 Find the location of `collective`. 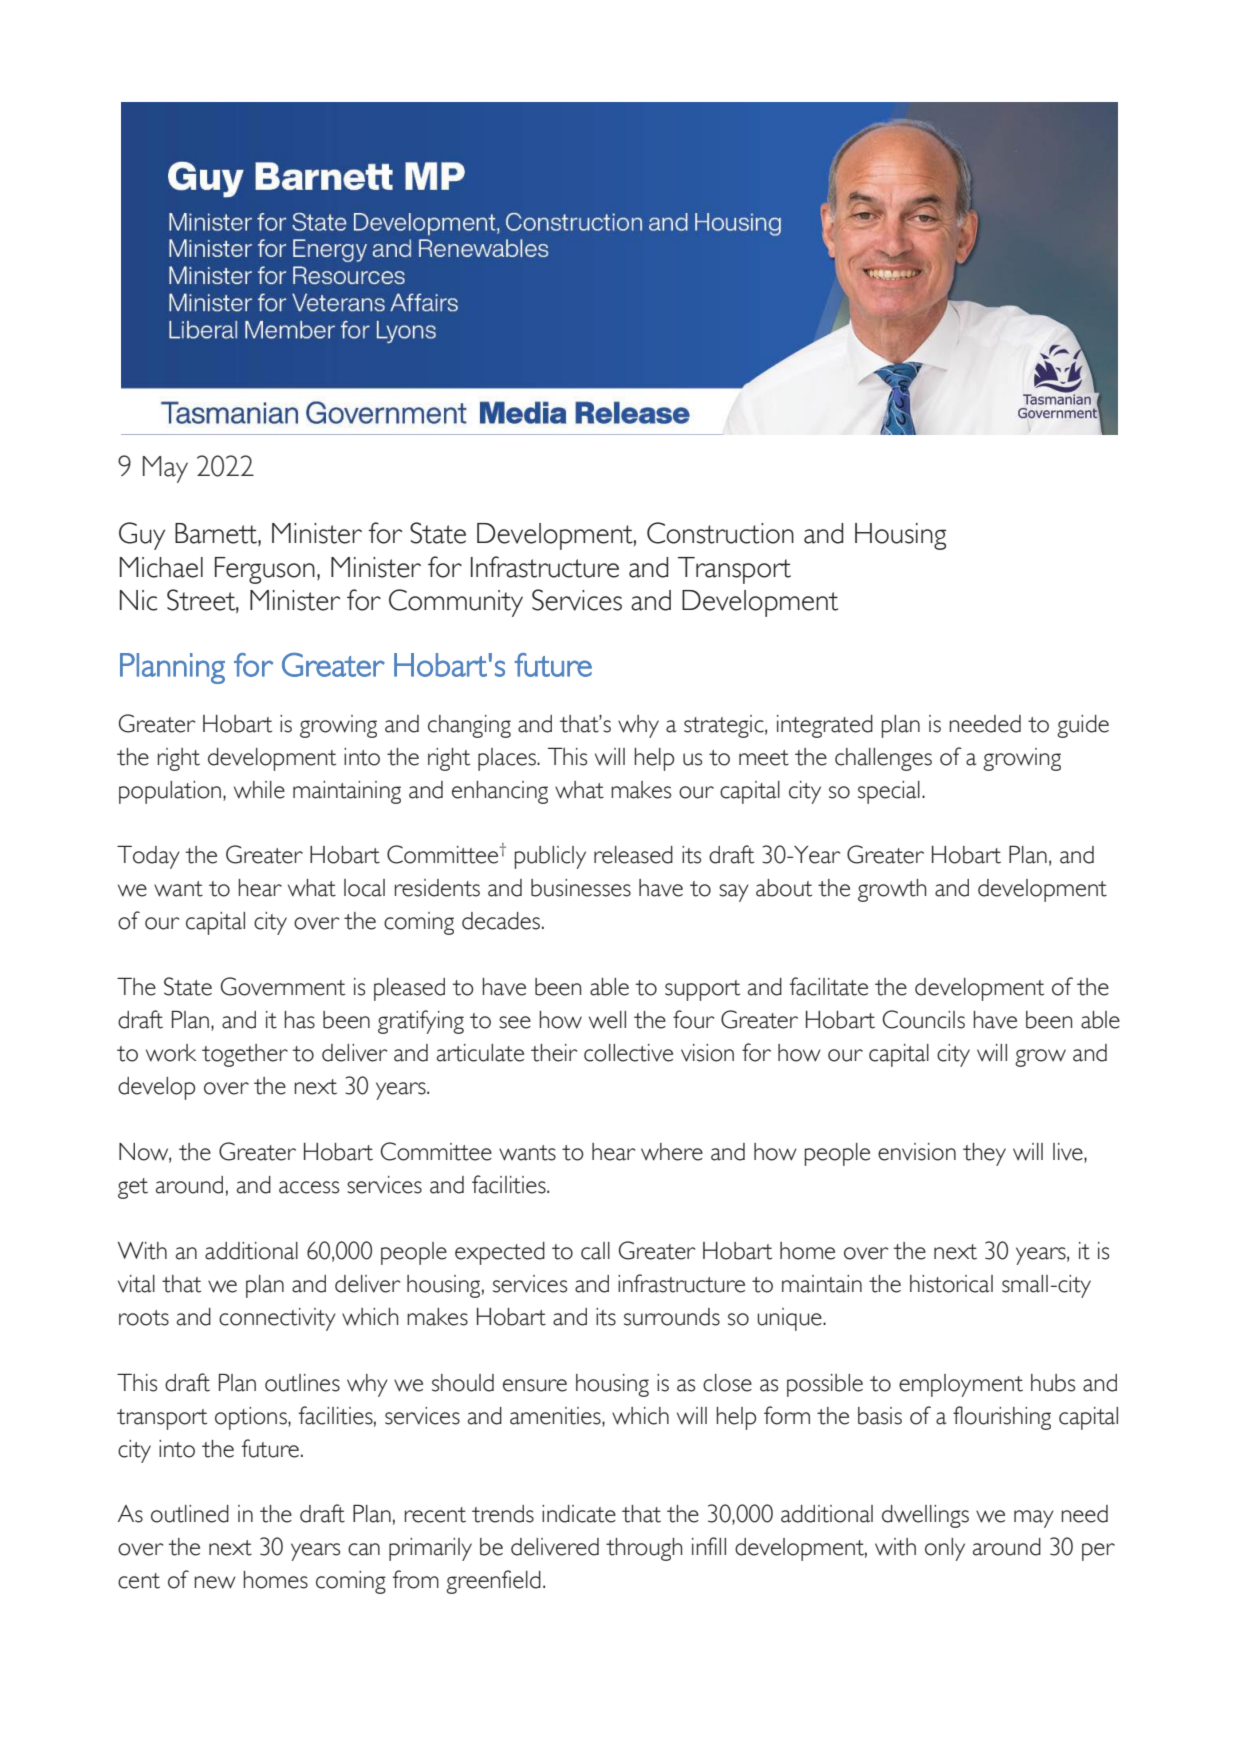

collective is located at coordinates (628, 1053).
